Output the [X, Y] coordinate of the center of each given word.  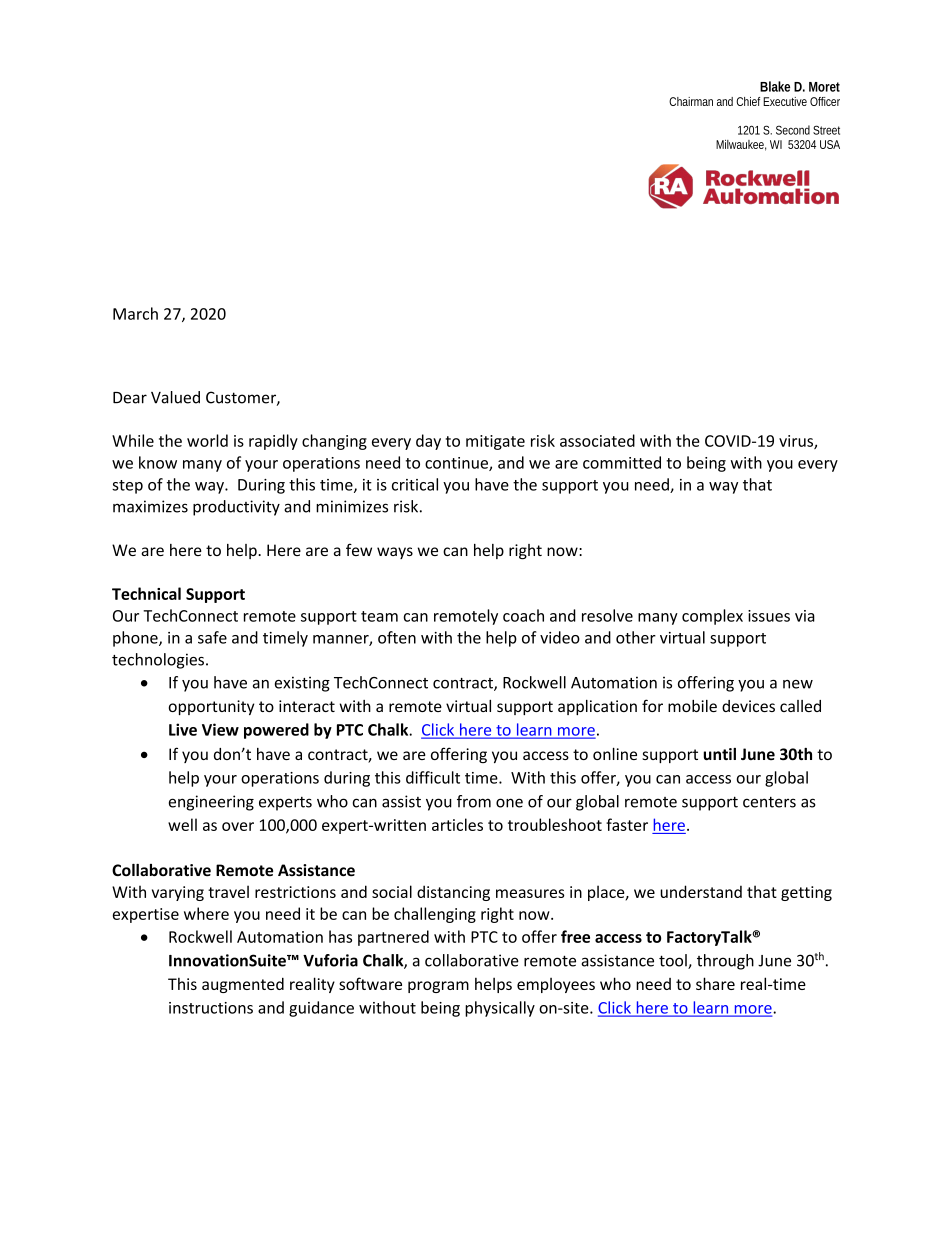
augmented [243, 985]
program [438, 987]
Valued [175, 397]
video [560, 637]
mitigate [495, 442]
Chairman [691, 101]
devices [748, 706]
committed [622, 462]
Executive [785, 101]
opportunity [212, 707]
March [135, 313]
